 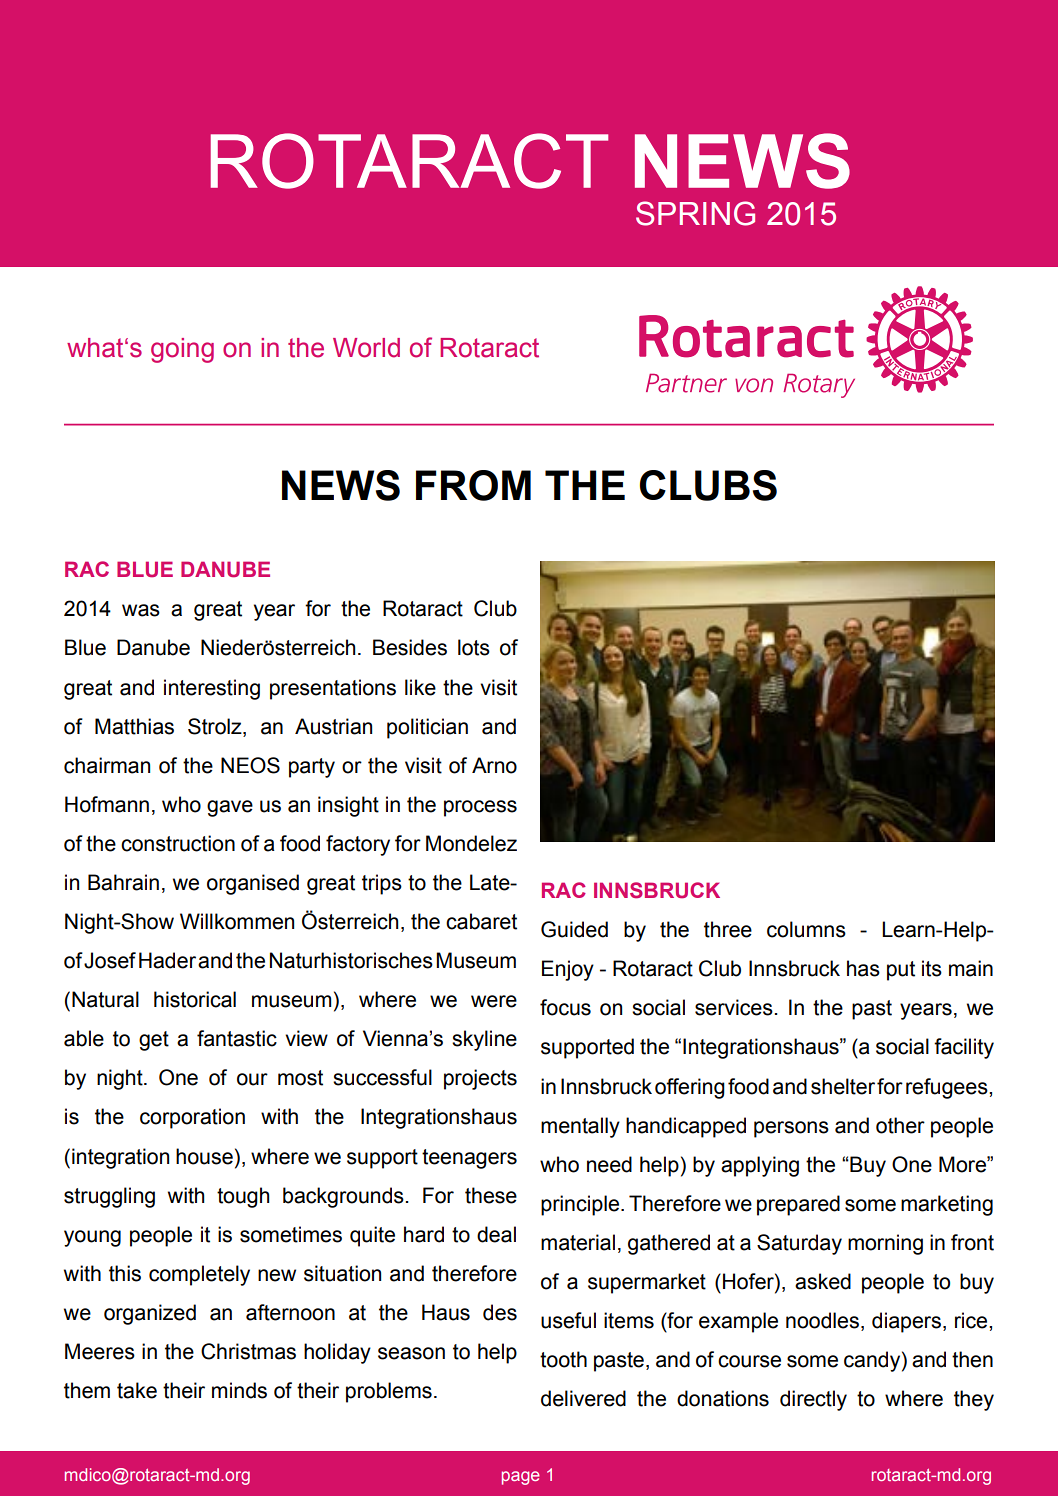 I want to click on SPRING, so click(x=695, y=213).
